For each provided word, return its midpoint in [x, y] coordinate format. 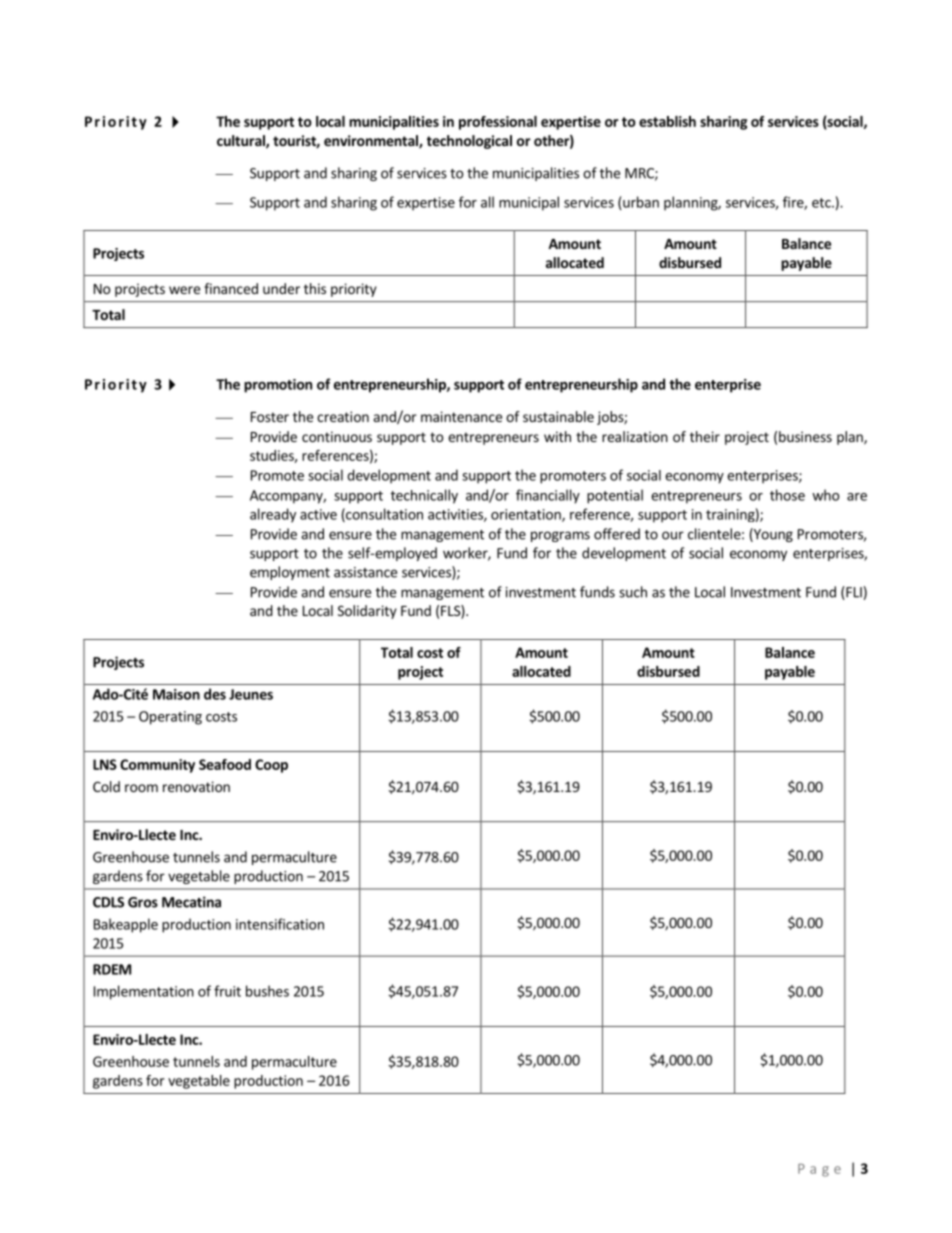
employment [290, 573]
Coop [271, 766]
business [805, 436]
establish [667, 121]
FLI [853, 593]
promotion [278, 386]
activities [456, 515]
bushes [267, 991]
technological [469, 142]
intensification [280, 924]
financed [231, 288]
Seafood [225, 764]
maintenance [461, 416]
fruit [227, 991]
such [633, 592]
